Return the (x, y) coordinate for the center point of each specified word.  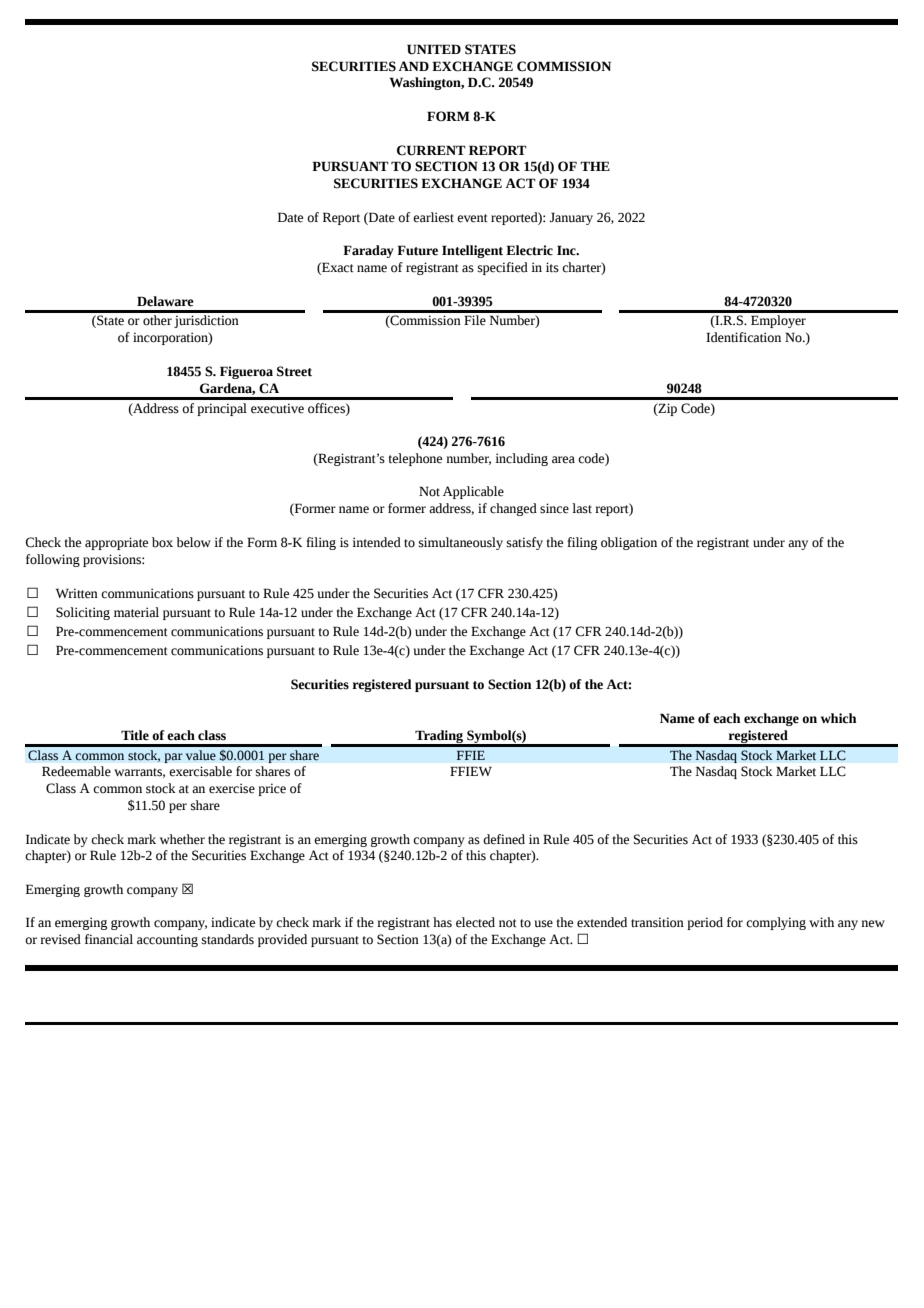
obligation (629, 543)
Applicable (473, 492)
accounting (167, 940)
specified (503, 268)
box (162, 542)
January (571, 218)
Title (135, 735)
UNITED (434, 49)
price (272, 789)
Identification (743, 337)
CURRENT (431, 150)
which (838, 718)
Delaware (165, 301)
